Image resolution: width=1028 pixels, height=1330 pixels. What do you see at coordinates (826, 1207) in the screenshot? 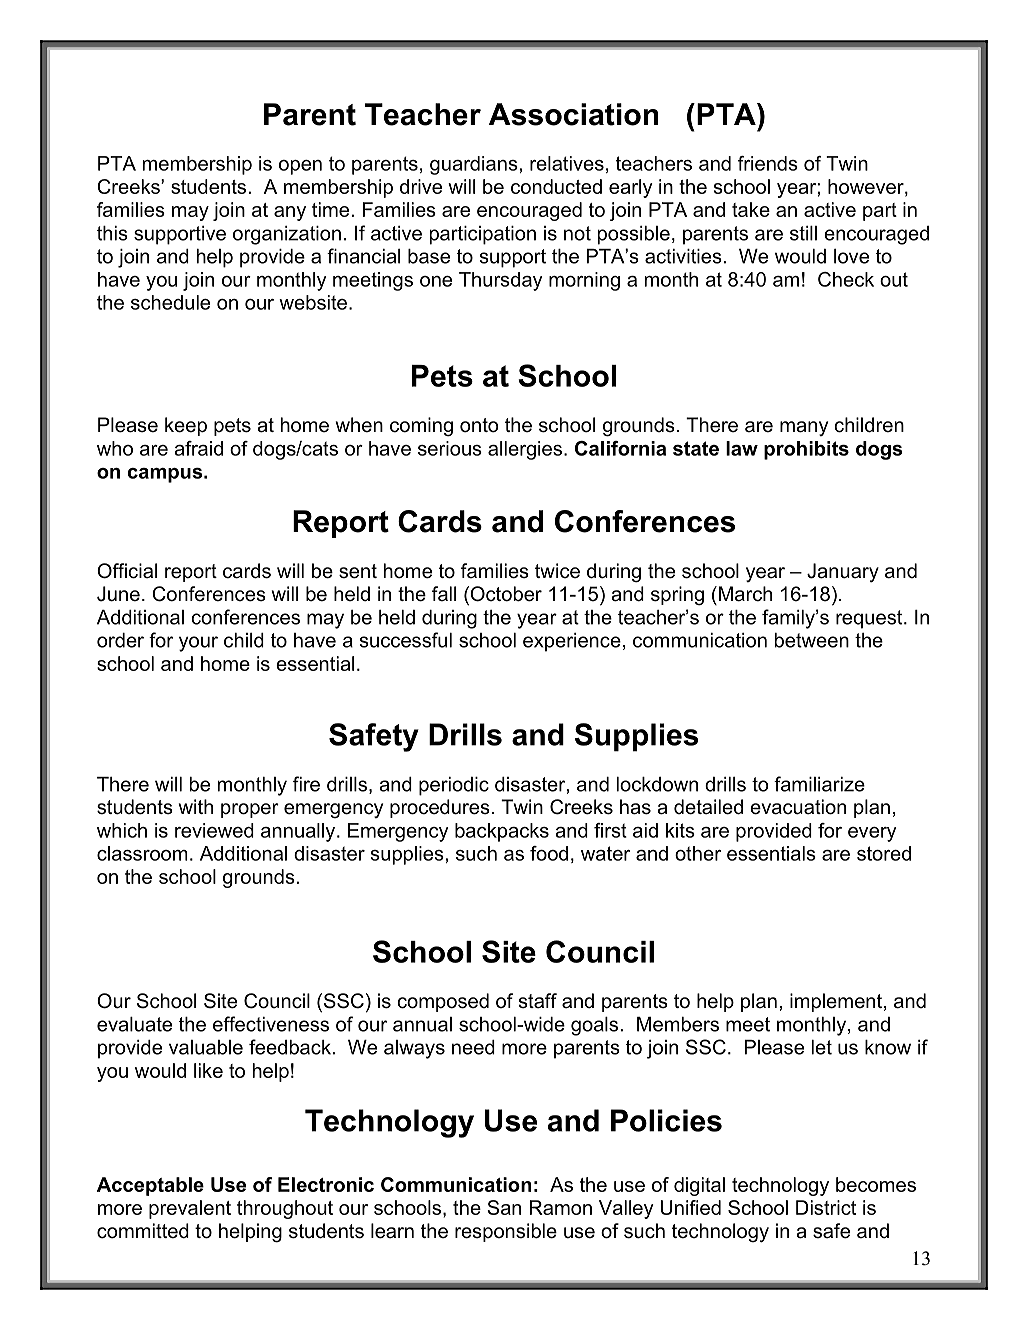
I see `District` at bounding box center [826, 1207].
